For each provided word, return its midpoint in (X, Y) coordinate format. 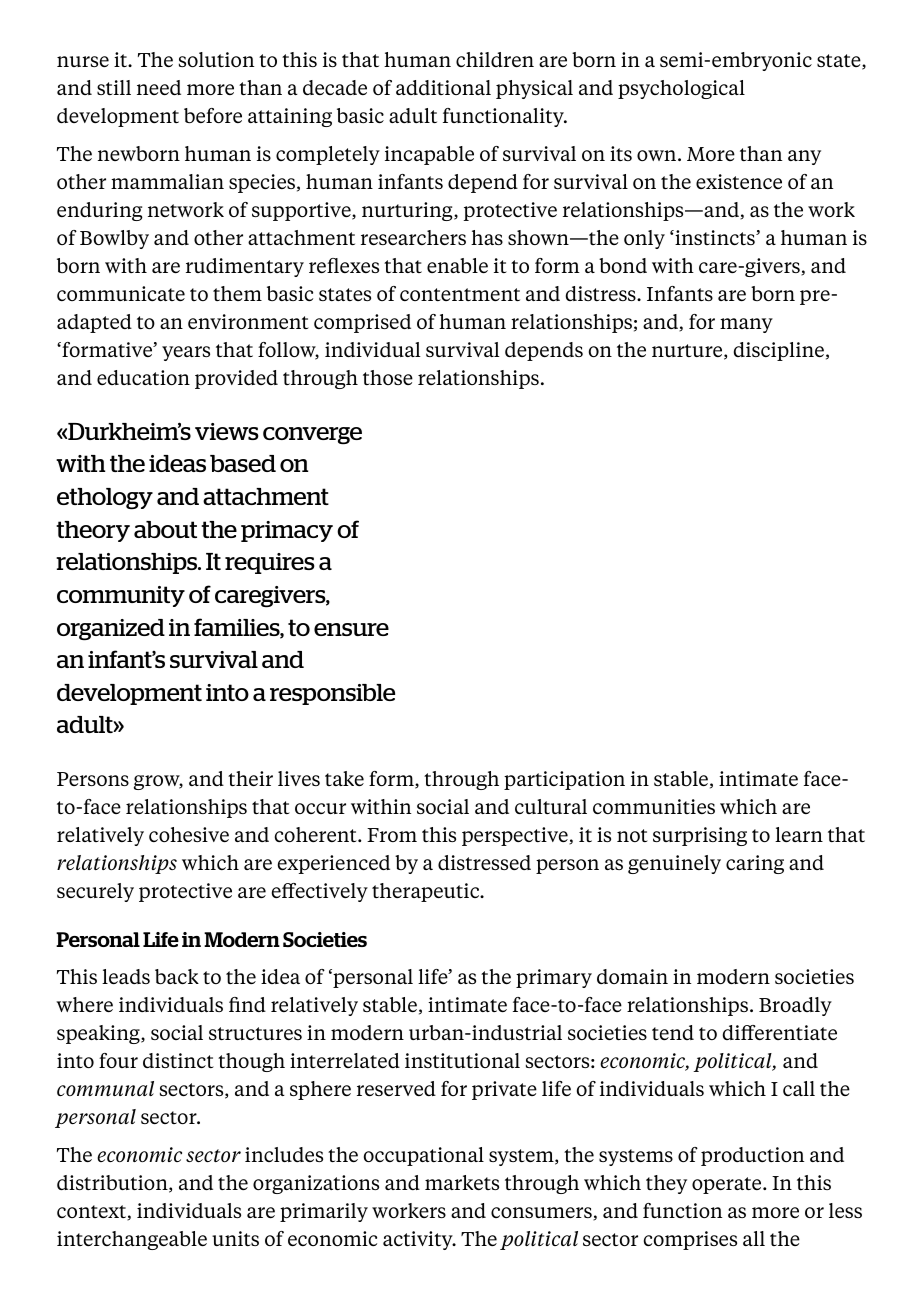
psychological (681, 89)
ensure (351, 629)
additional (443, 87)
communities (654, 806)
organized (111, 630)
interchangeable (132, 1240)
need (159, 87)
